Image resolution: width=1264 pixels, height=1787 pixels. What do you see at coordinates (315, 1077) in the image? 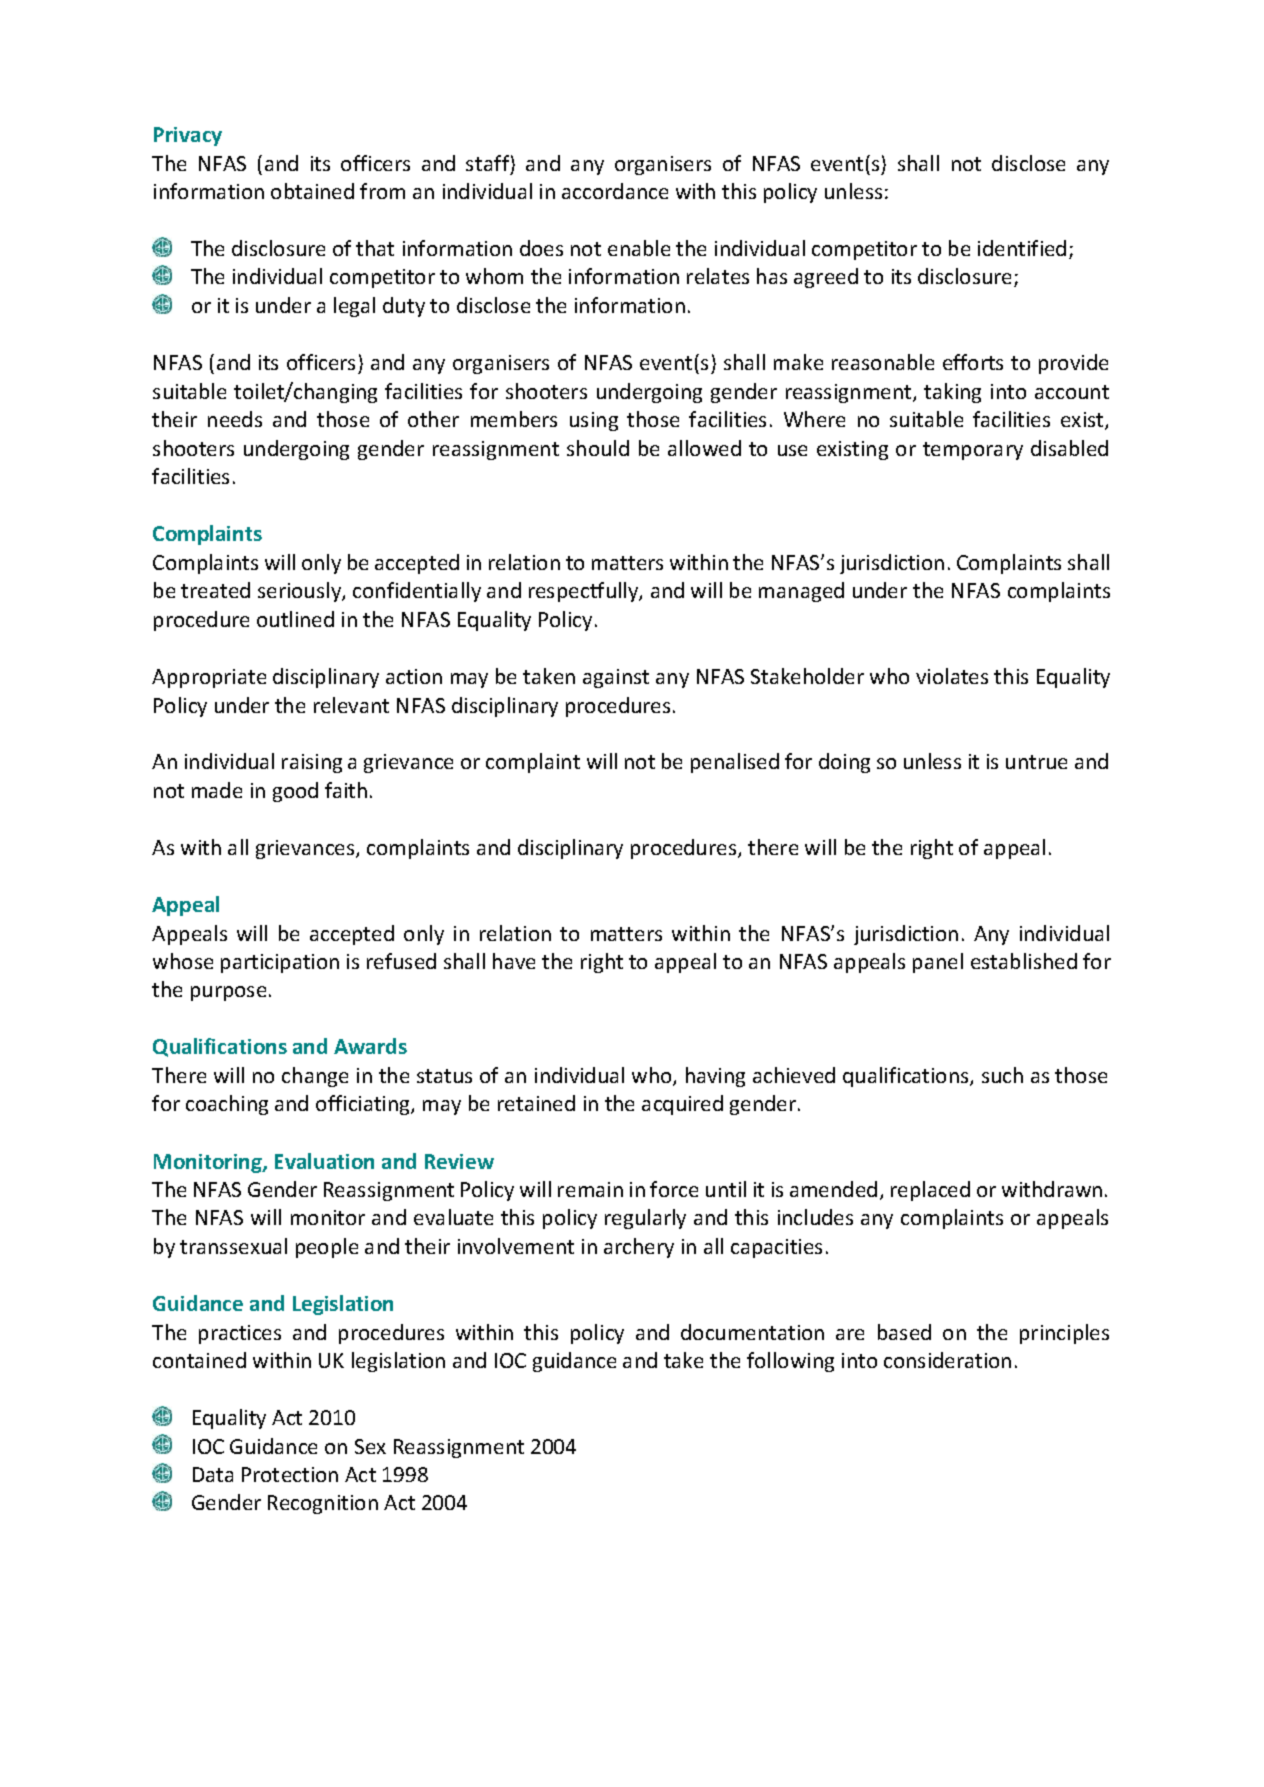
I see `change` at bounding box center [315, 1077].
